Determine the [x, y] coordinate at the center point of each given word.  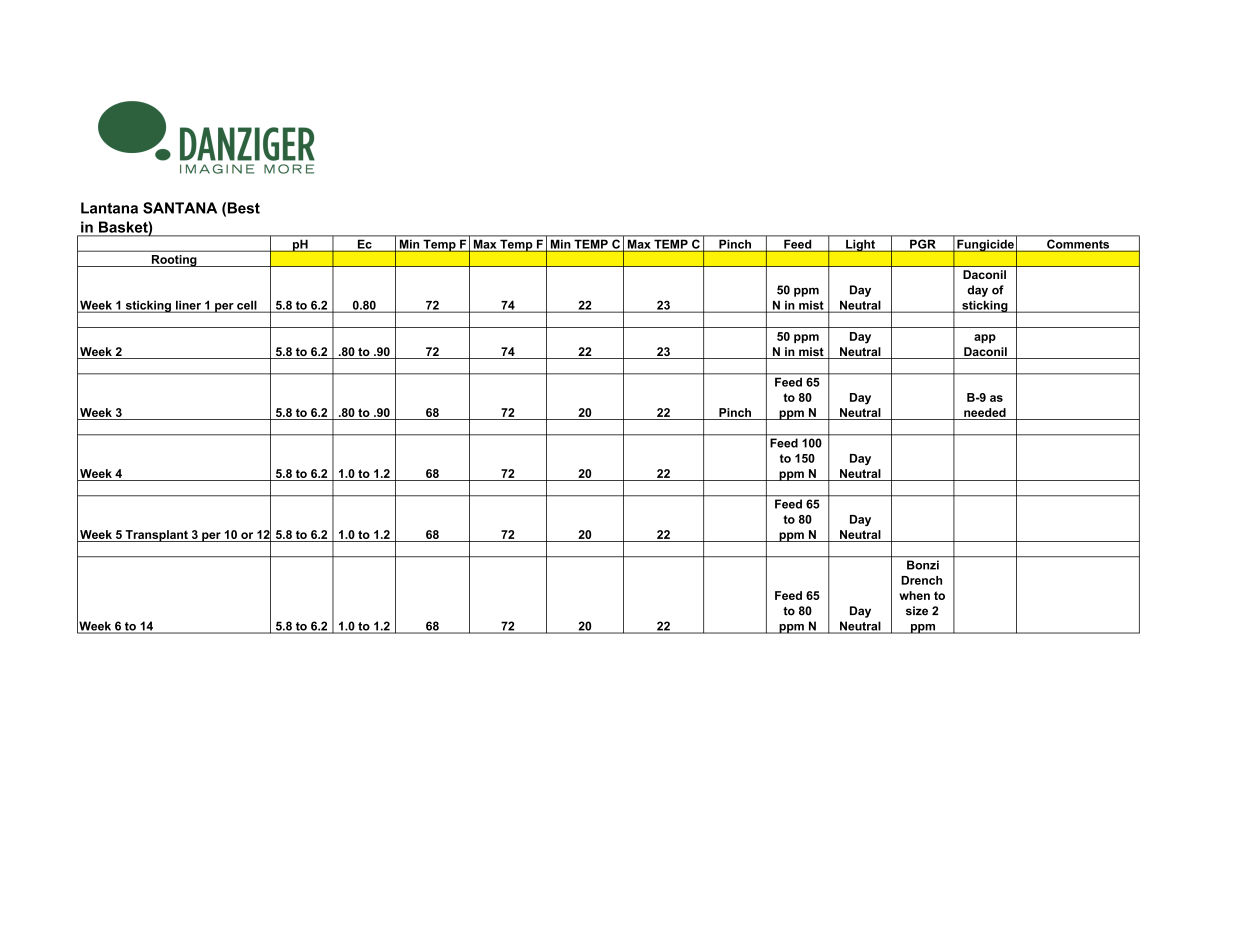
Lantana [109, 208]
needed [985, 414]
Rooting [174, 261]
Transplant [156, 536]
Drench [921, 580]
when [914, 595]
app [985, 338]
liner [188, 306]
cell [247, 306]
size [917, 611]
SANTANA [180, 208]
